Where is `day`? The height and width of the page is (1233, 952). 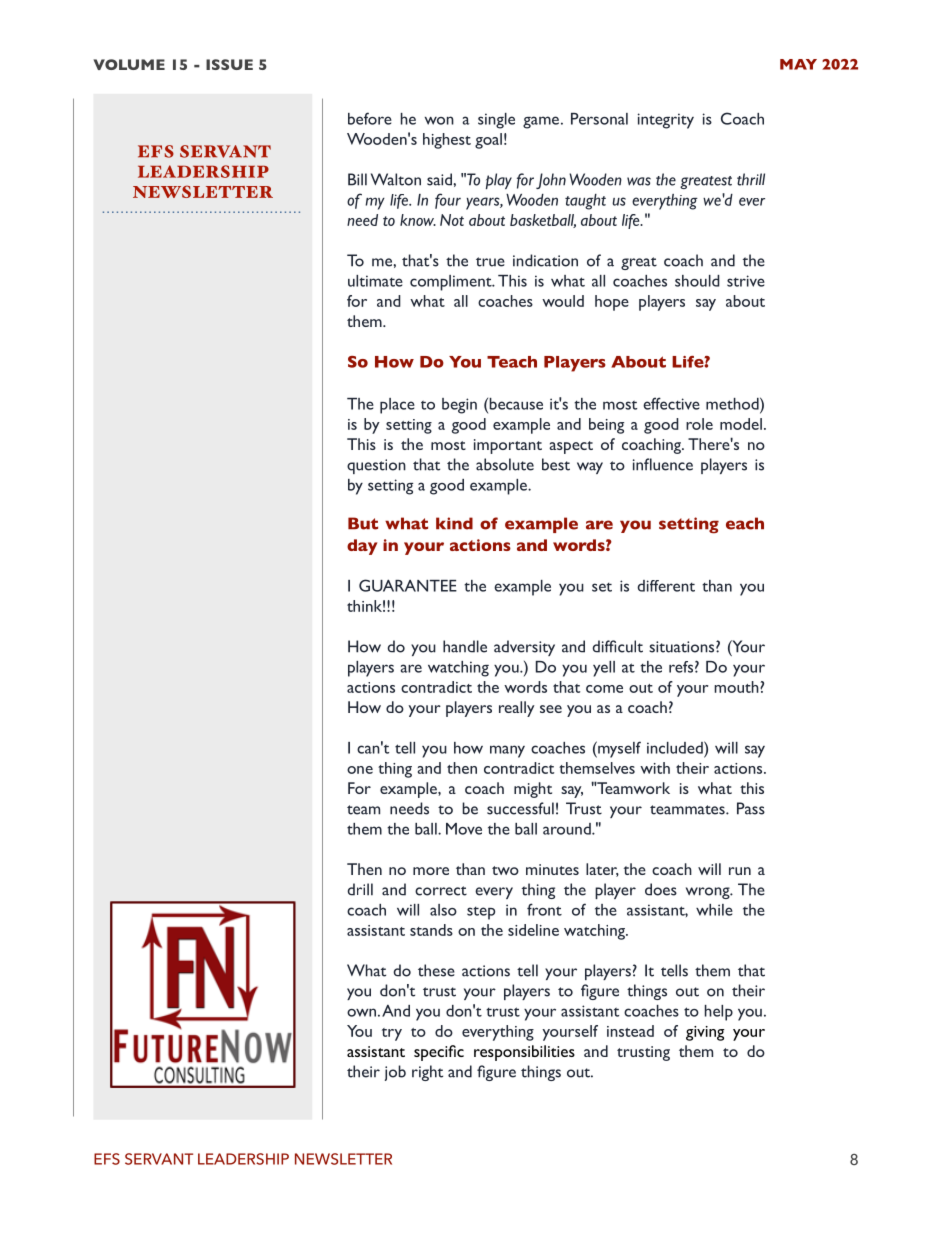 day is located at coordinates (362, 547).
